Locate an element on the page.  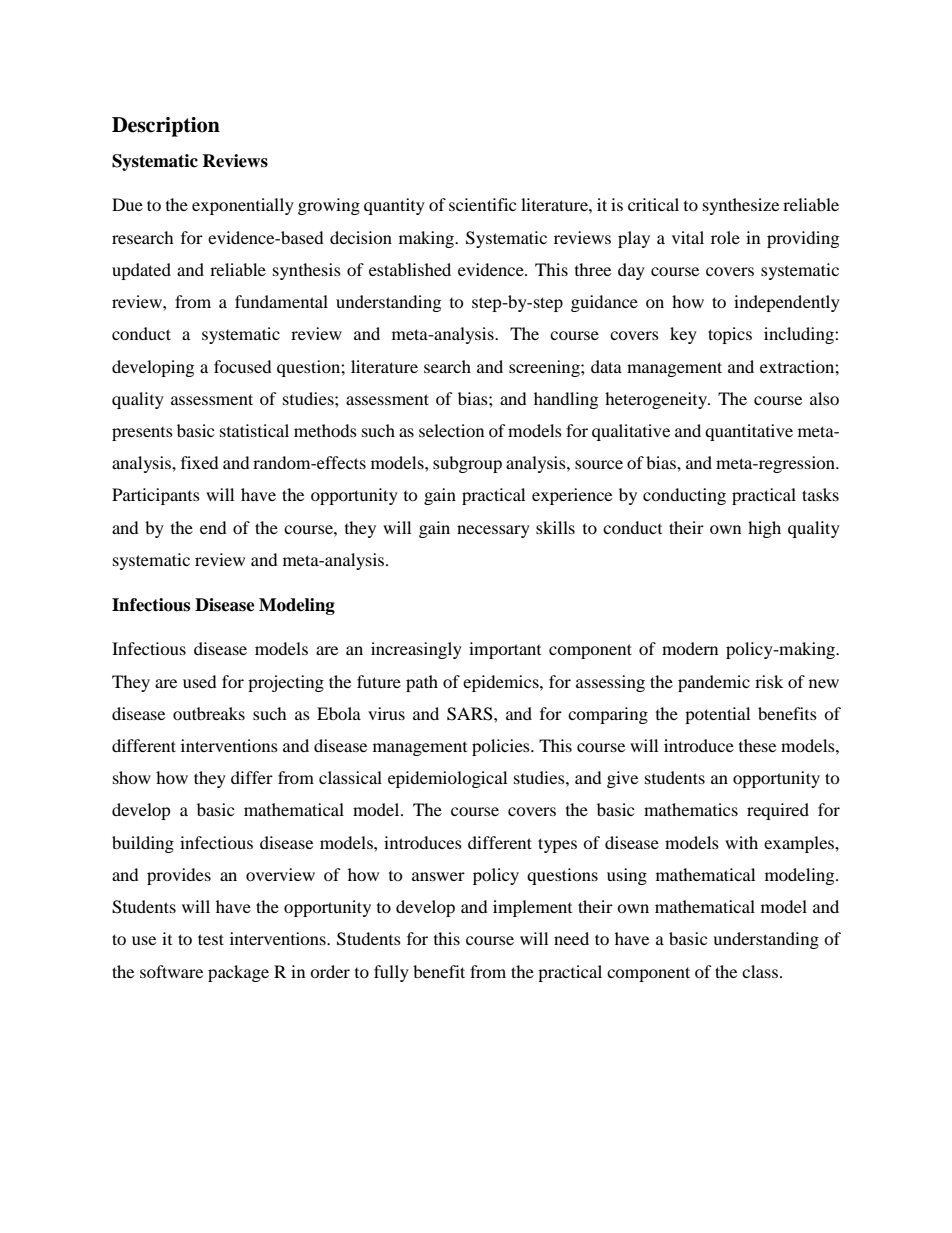
high is located at coordinates (764, 529).
